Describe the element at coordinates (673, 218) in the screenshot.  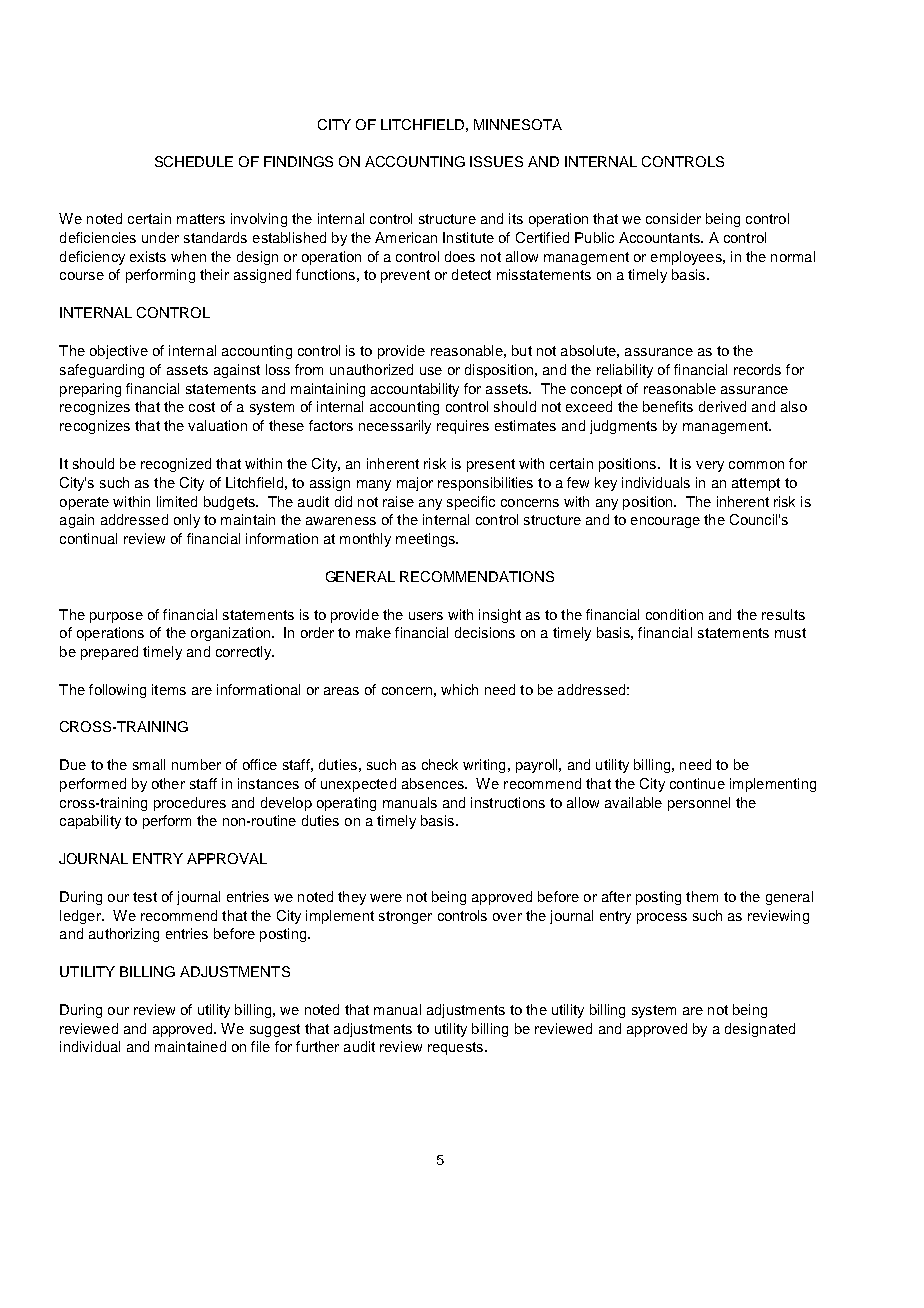
I see `consider` at that location.
